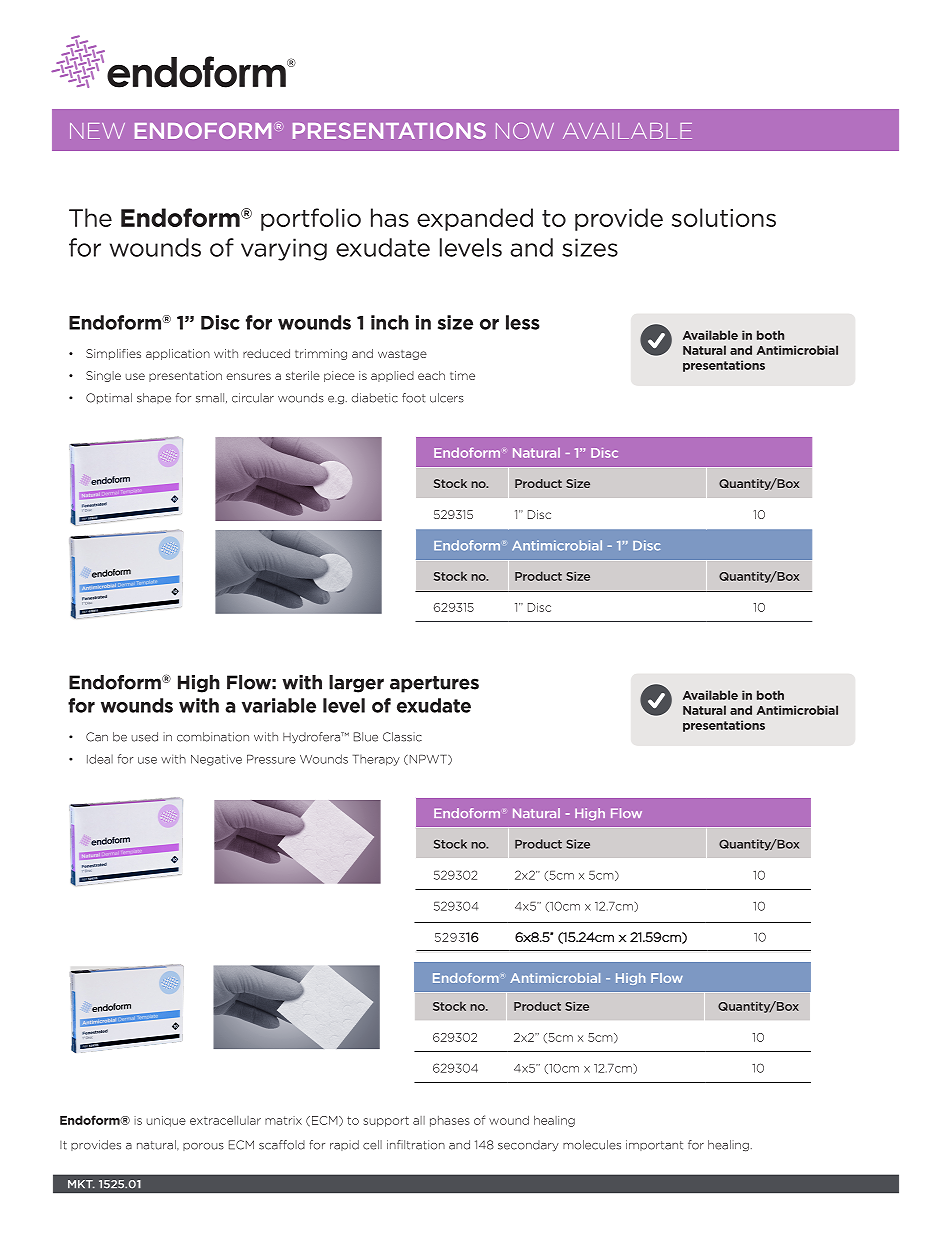 This screenshot has width=952, height=1233. Describe the element at coordinates (166, 1121) in the screenshot. I see `unique` at that location.
